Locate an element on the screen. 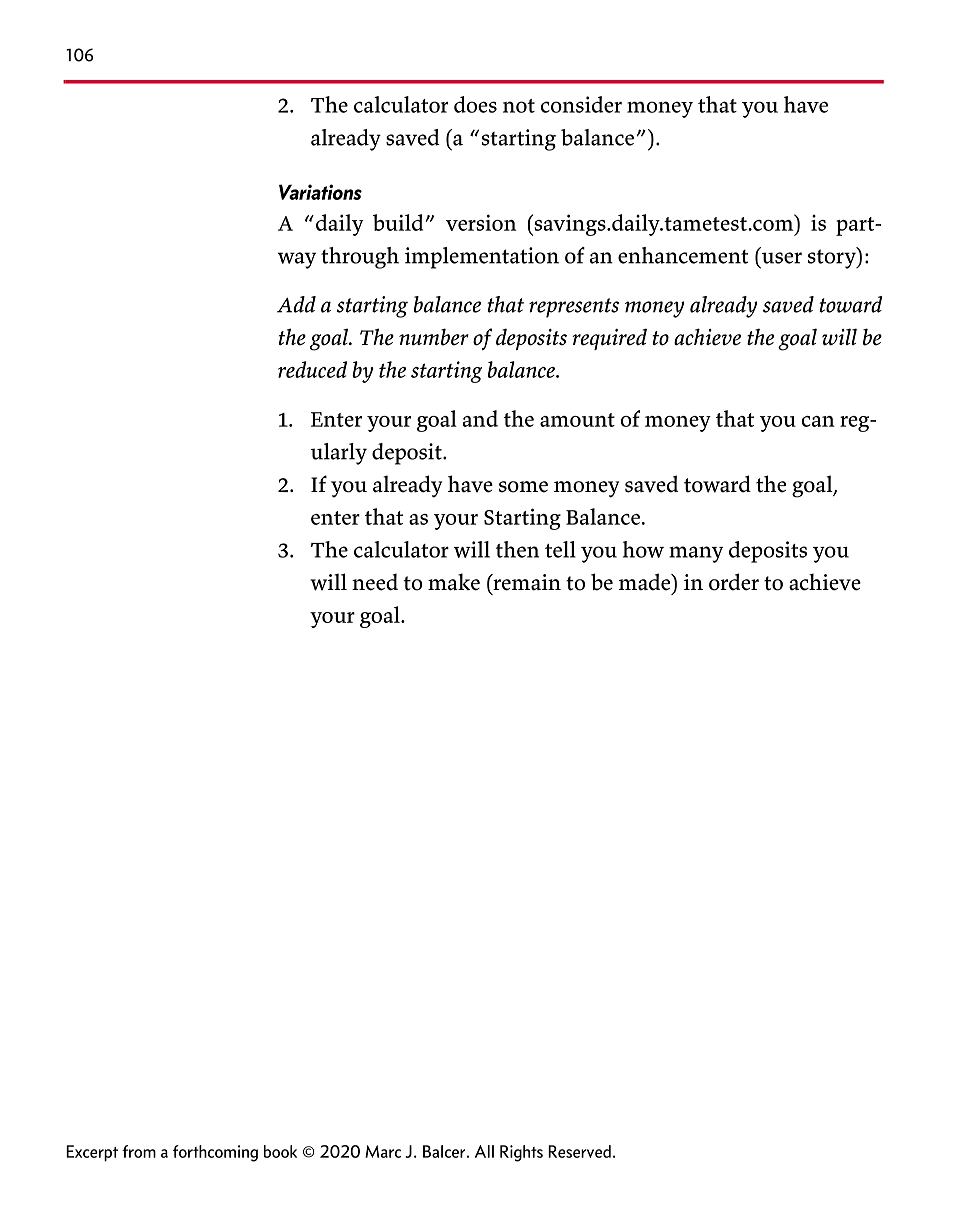 Image resolution: width=980 pixels, height=1209 pixels. reduced is located at coordinates (312, 369).
